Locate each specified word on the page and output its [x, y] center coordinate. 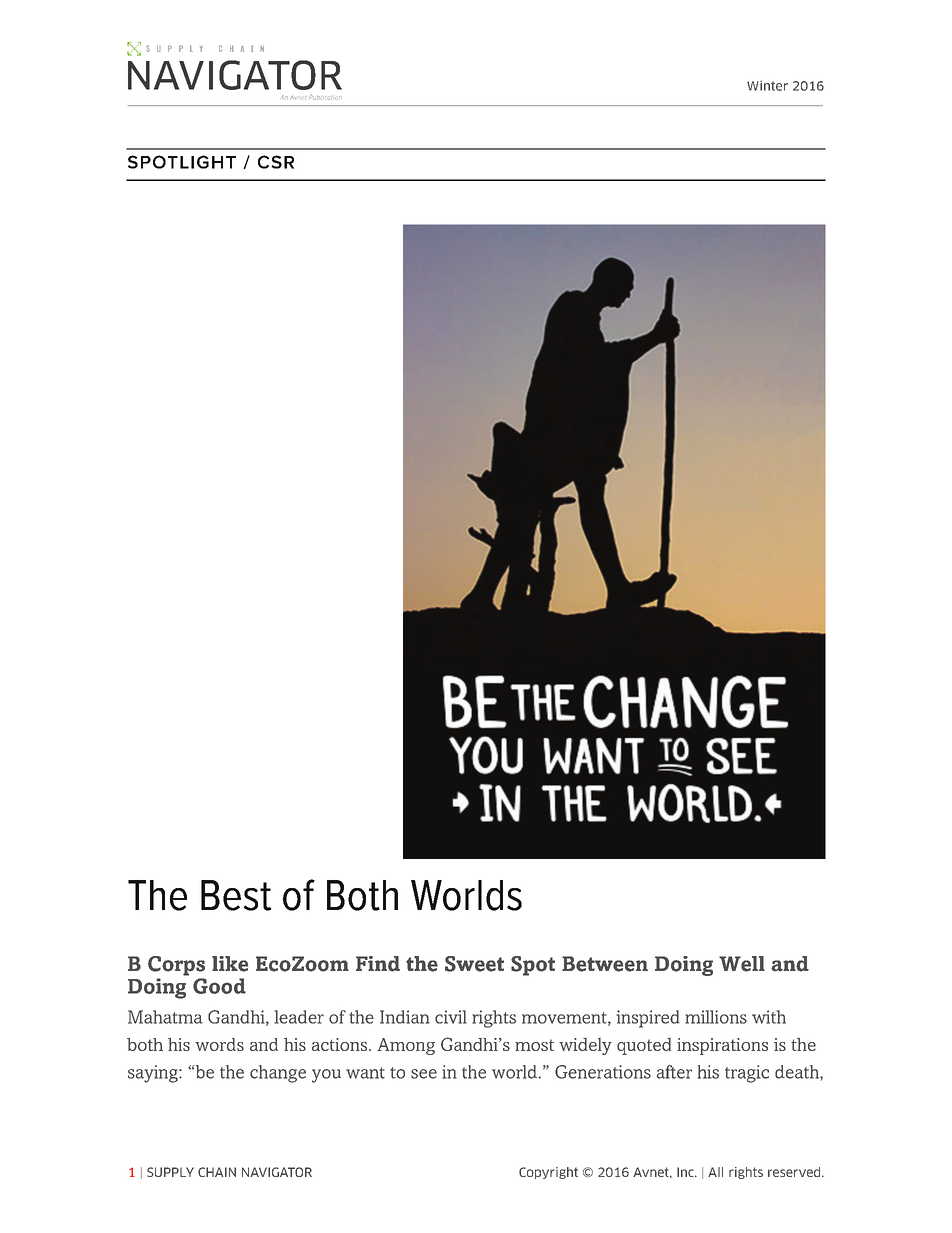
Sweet [474, 964]
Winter [767, 85]
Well [742, 964]
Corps [176, 966]
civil [451, 1017]
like [230, 964]
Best [236, 895]
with [769, 1017]
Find [378, 964]
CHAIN [217, 1172]
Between [605, 964]
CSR [276, 162]
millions [716, 1017]
